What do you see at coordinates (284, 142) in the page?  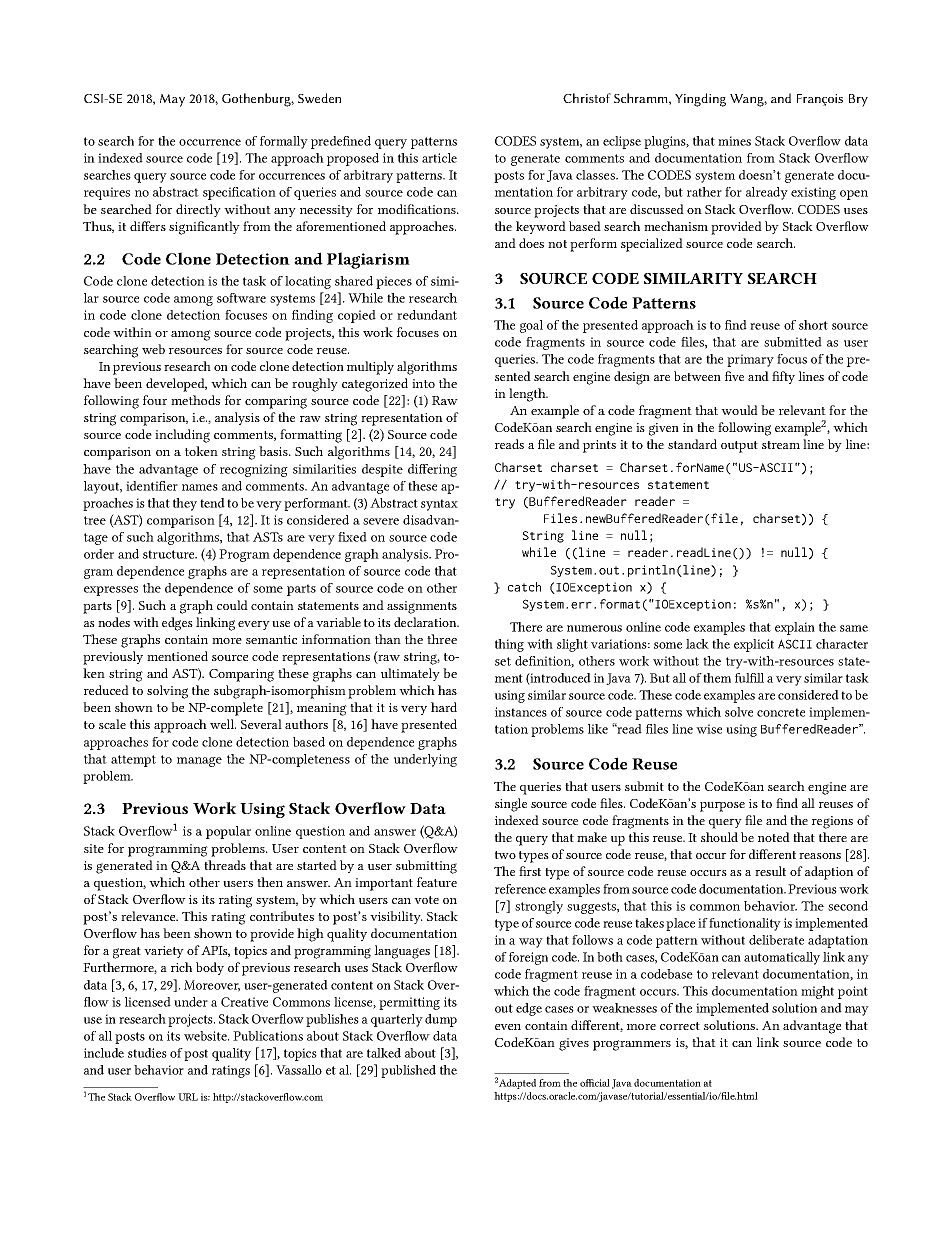 I see `formally` at bounding box center [284, 142].
